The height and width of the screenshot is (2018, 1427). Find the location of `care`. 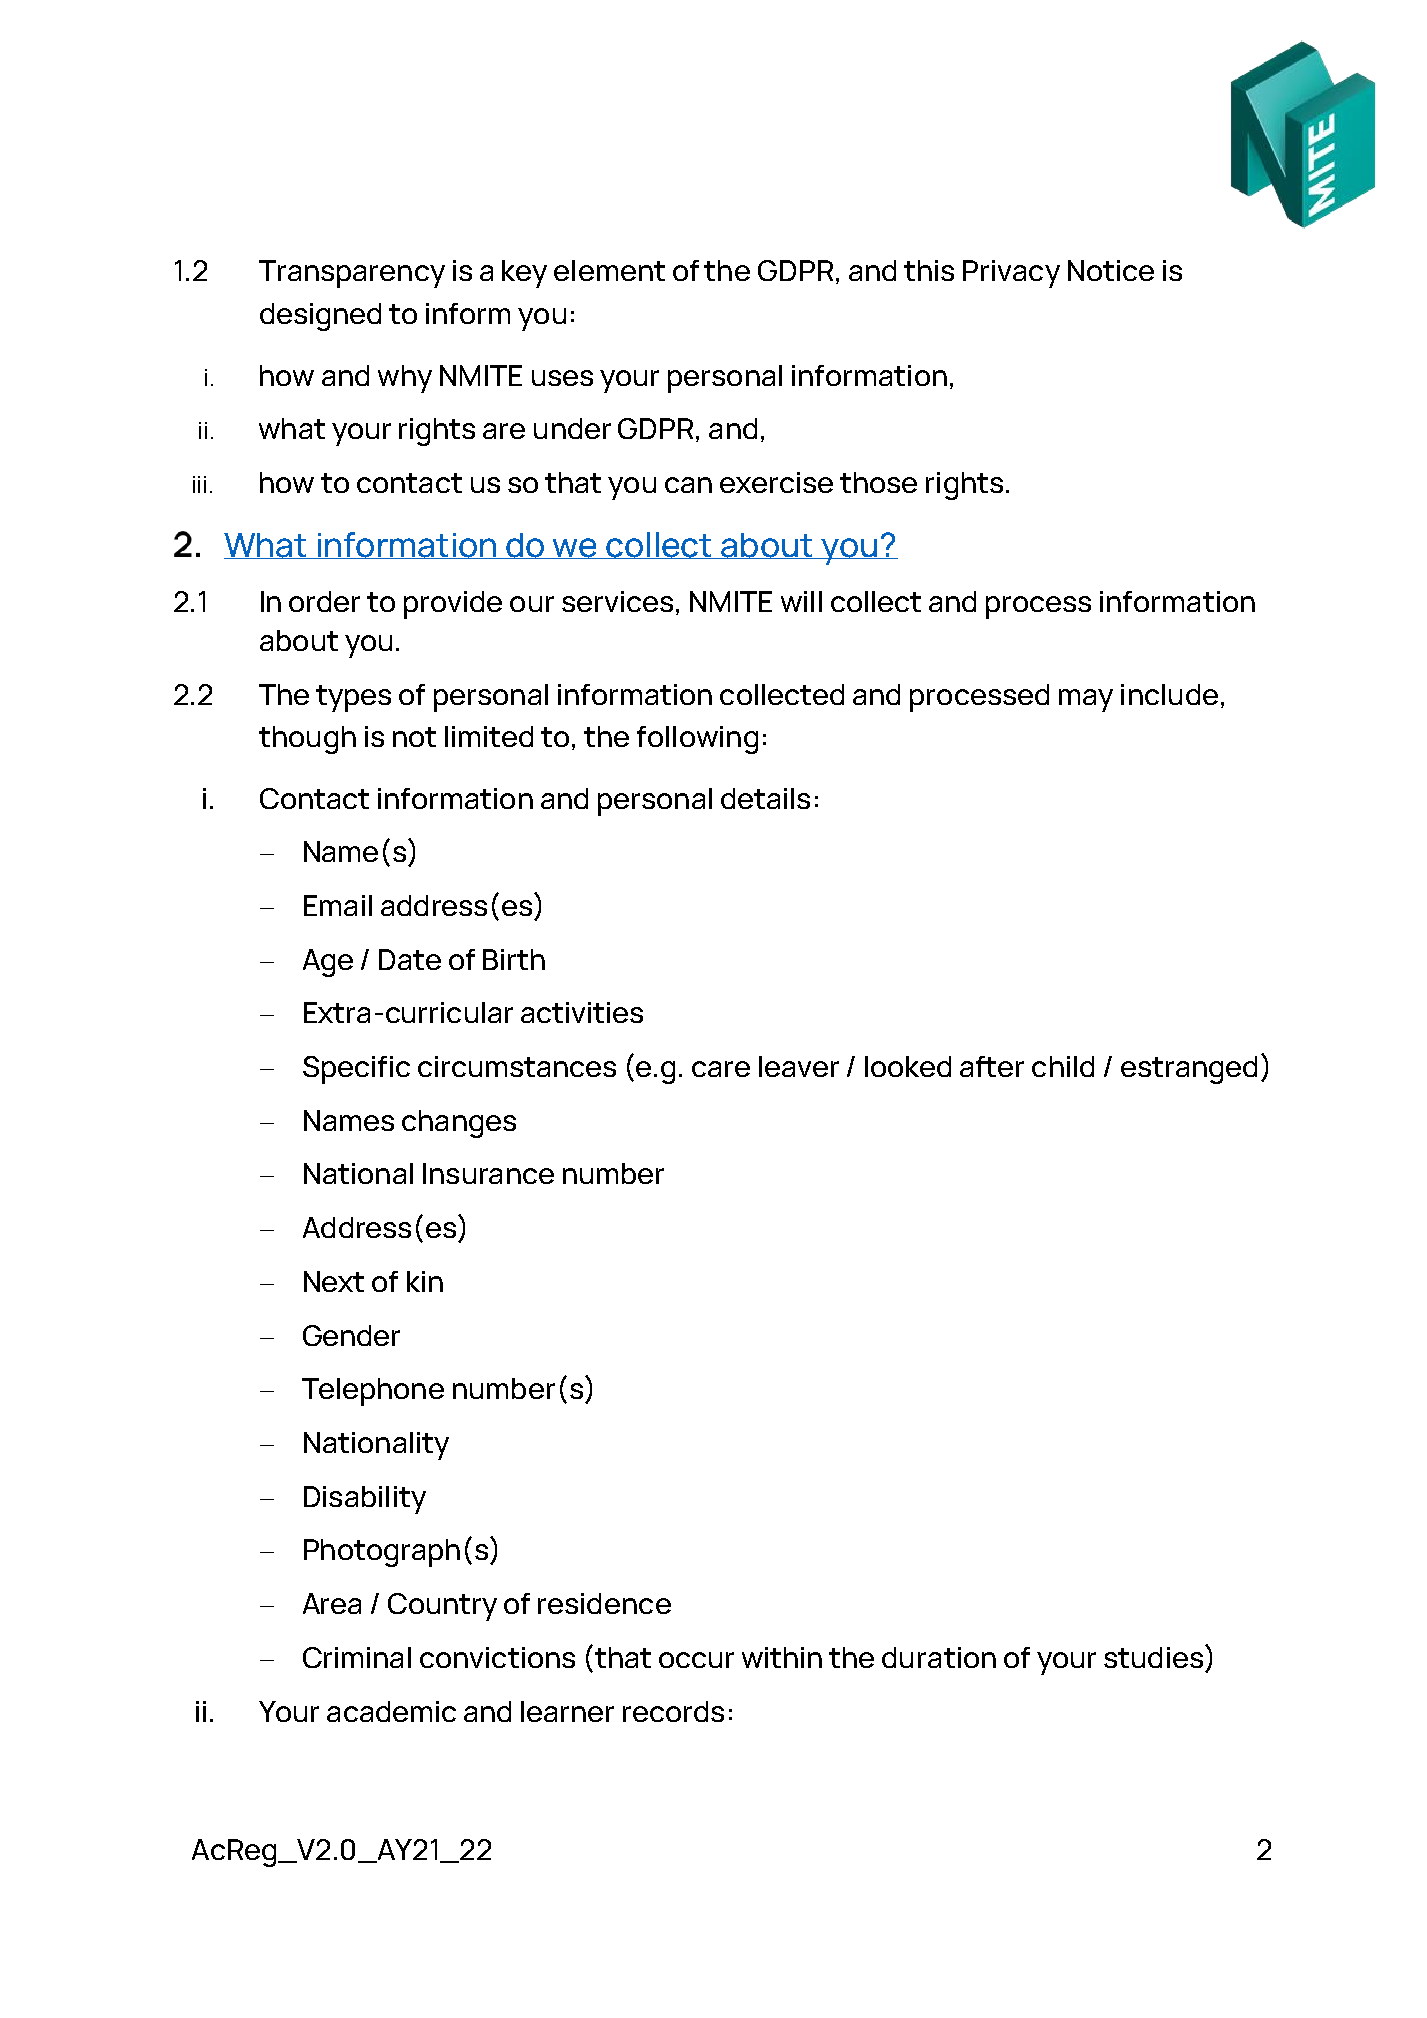

care is located at coordinates (721, 1069).
